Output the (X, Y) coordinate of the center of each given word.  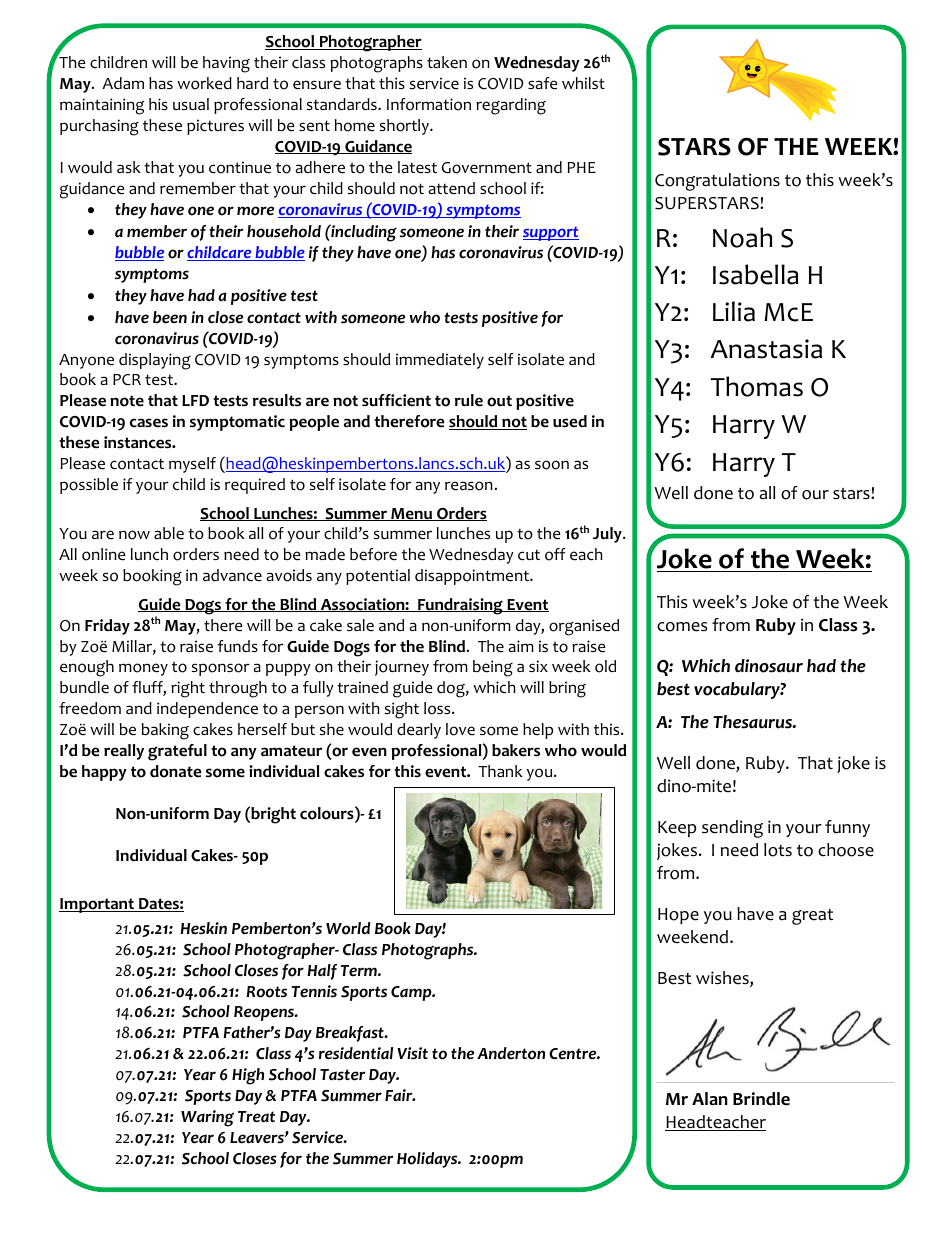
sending (732, 829)
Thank (500, 771)
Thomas (757, 386)
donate (176, 771)
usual (191, 104)
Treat (256, 1117)
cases (149, 423)
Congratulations (717, 182)
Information (429, 104)
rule (469, 400)
